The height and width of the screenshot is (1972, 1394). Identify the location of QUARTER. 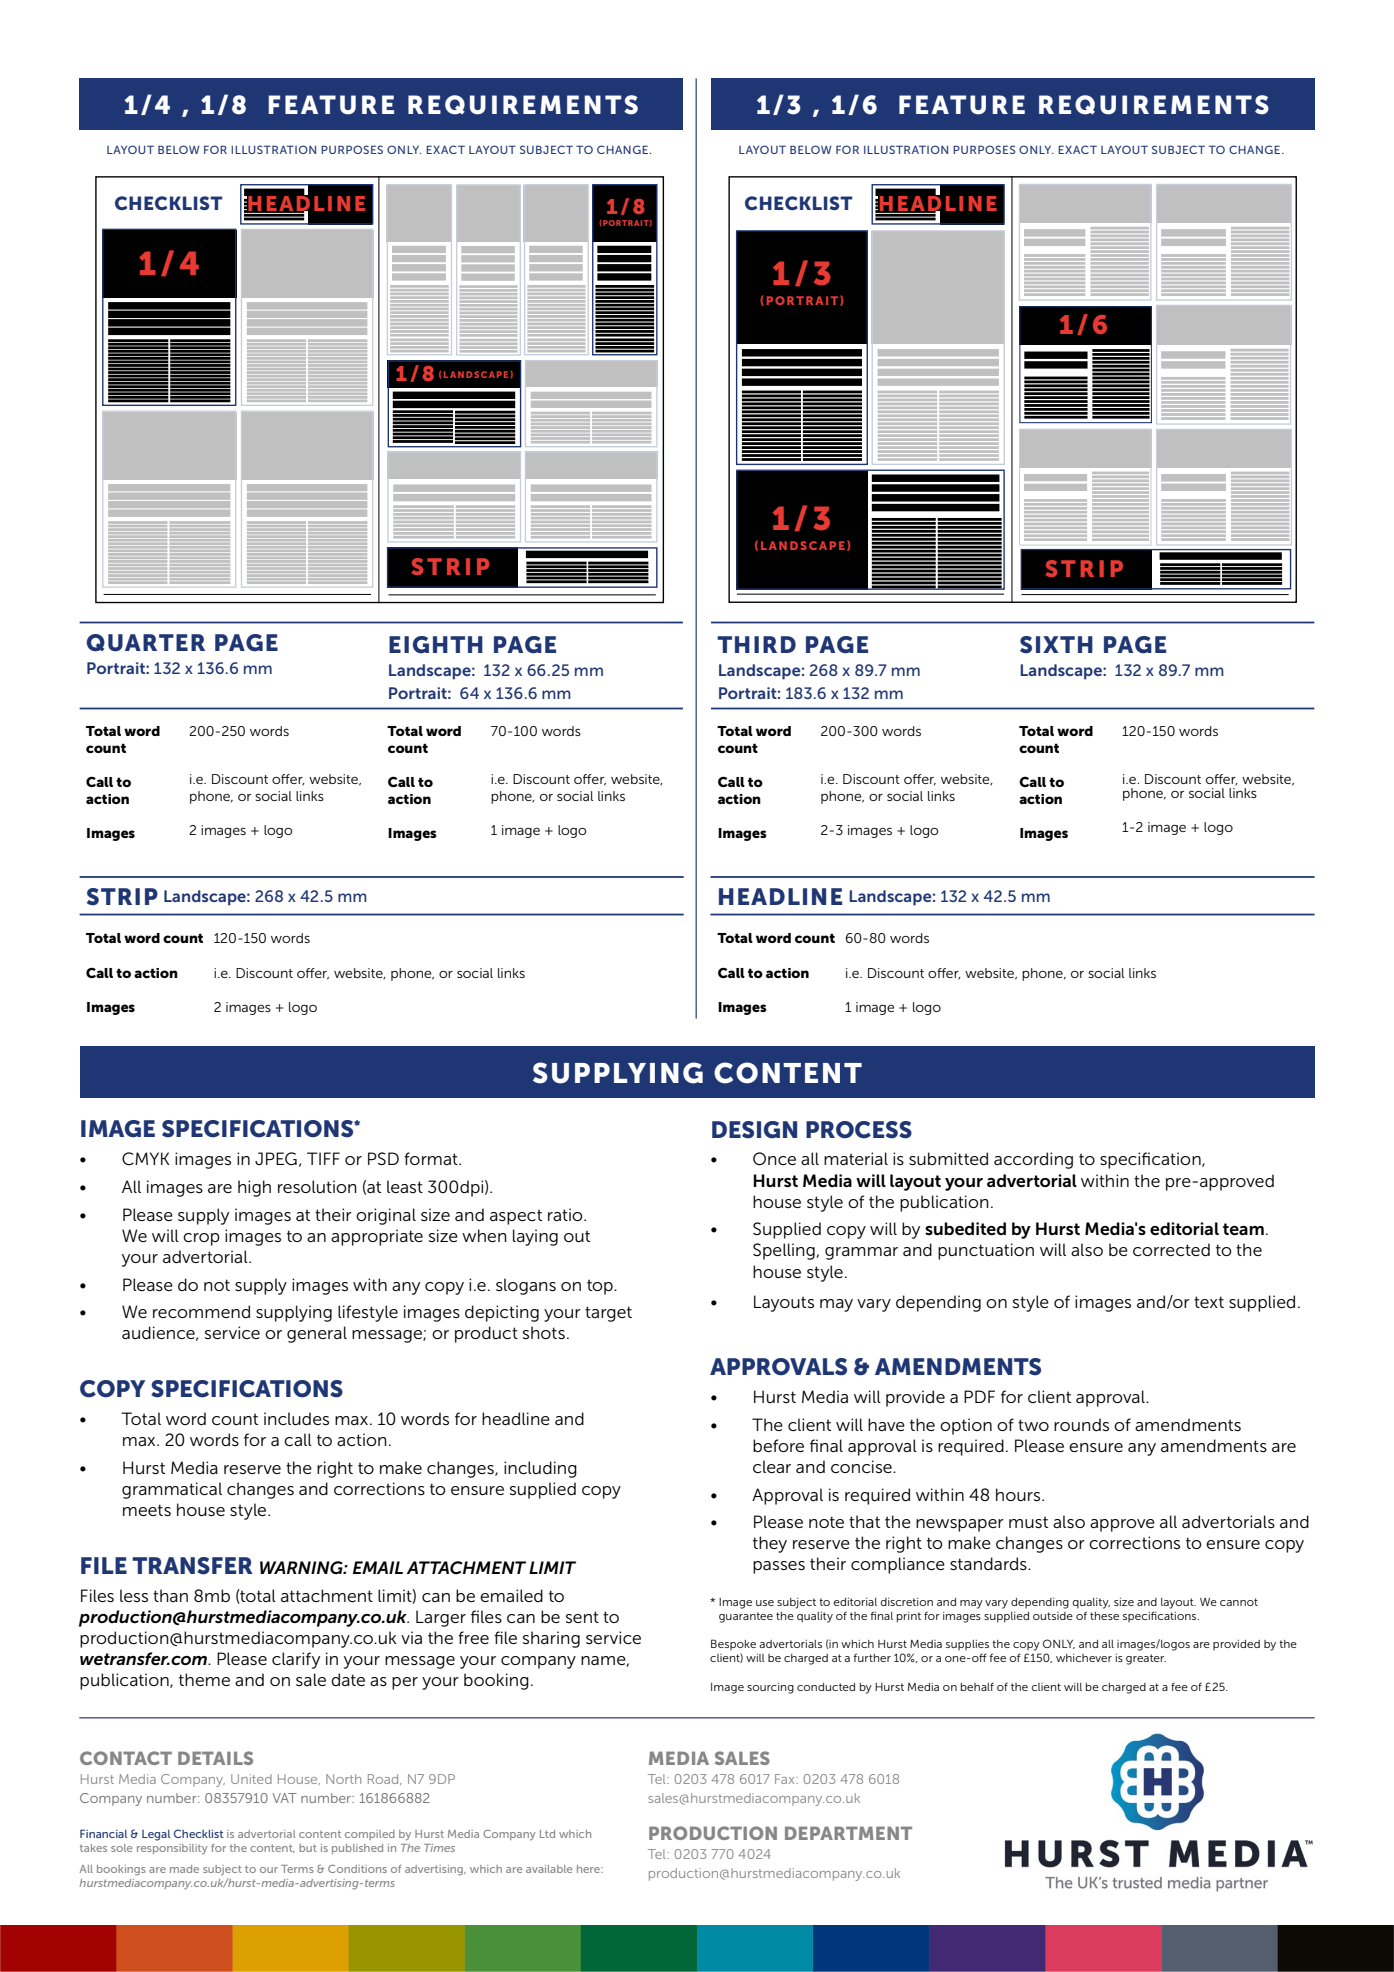
(145, 643).
